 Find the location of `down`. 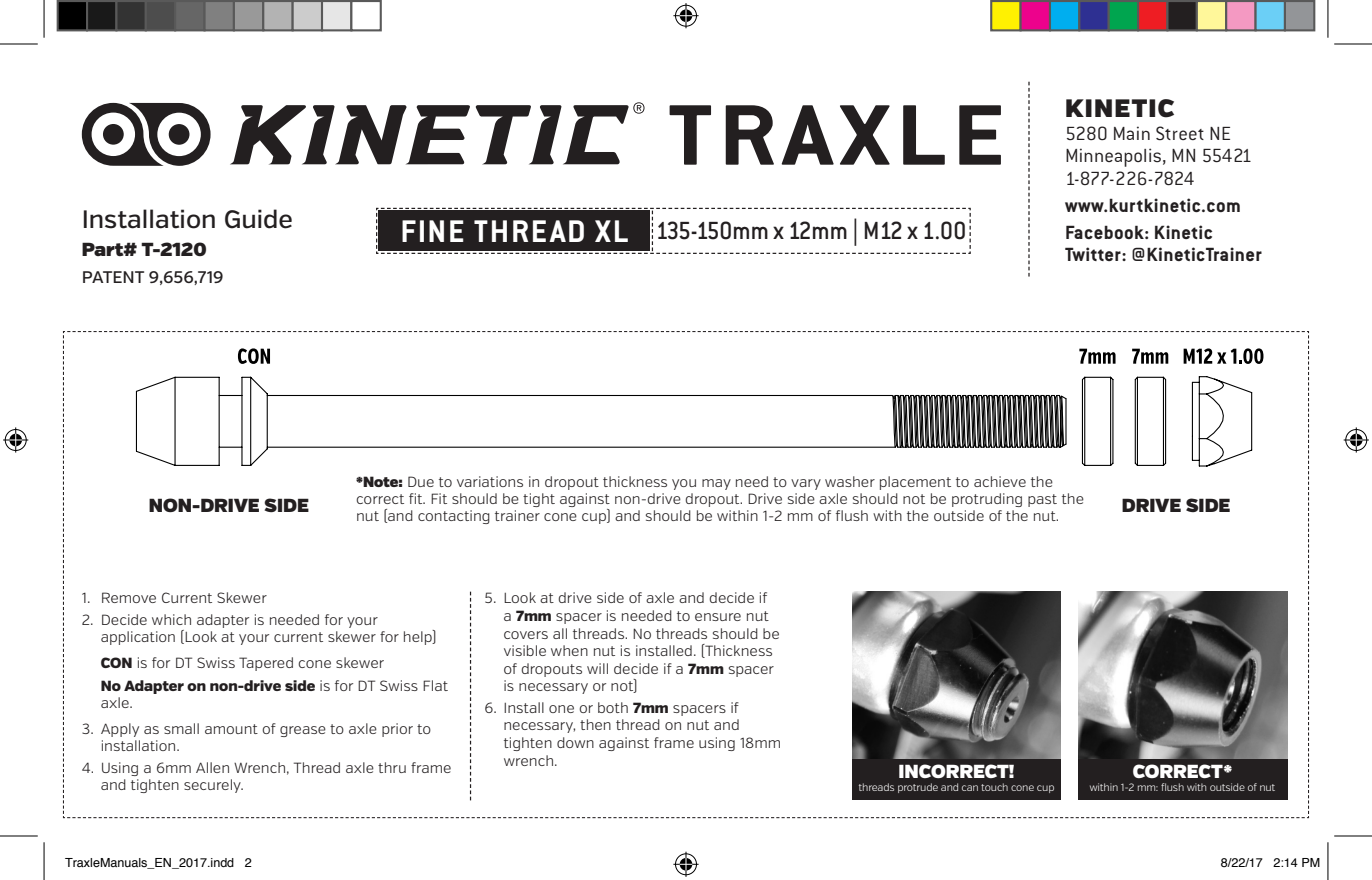

down is located at coordinates (575, 742).
